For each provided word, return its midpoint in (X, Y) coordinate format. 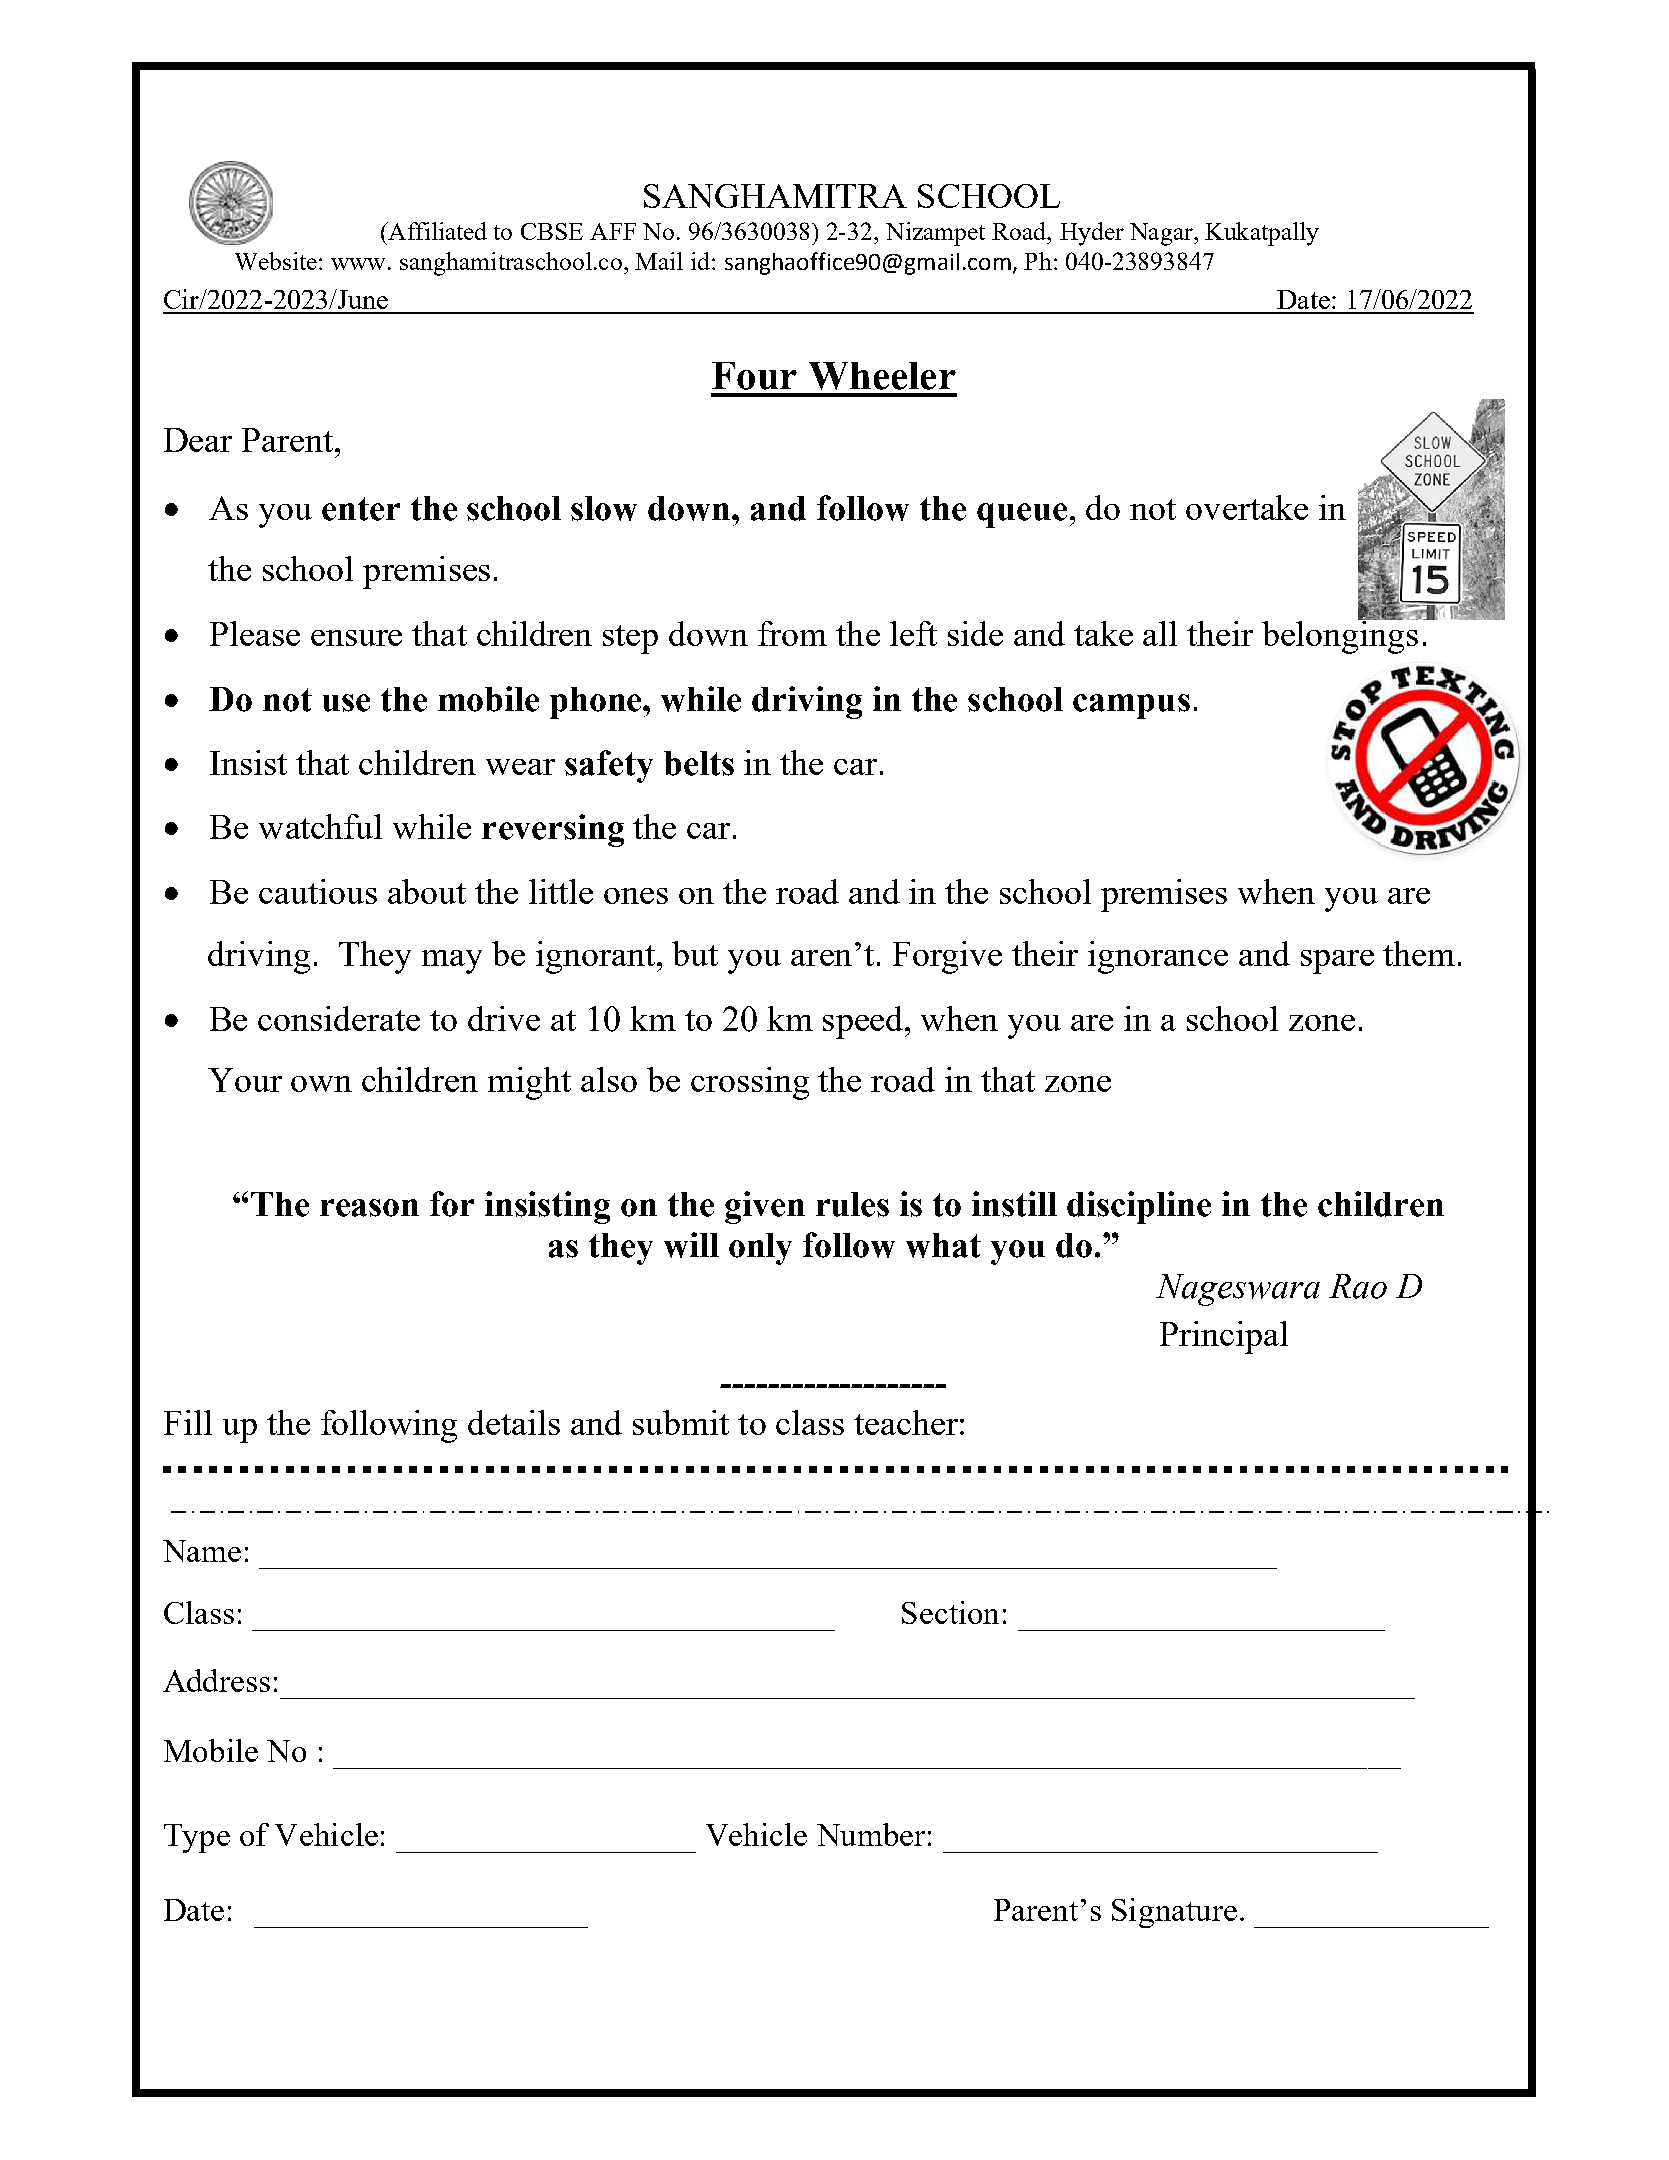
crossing (750, 1083)
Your (245, 1080)
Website (276, 261)
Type (197, 1838)
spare (1337, 962)
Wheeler (882, 376)
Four (754, 376)
